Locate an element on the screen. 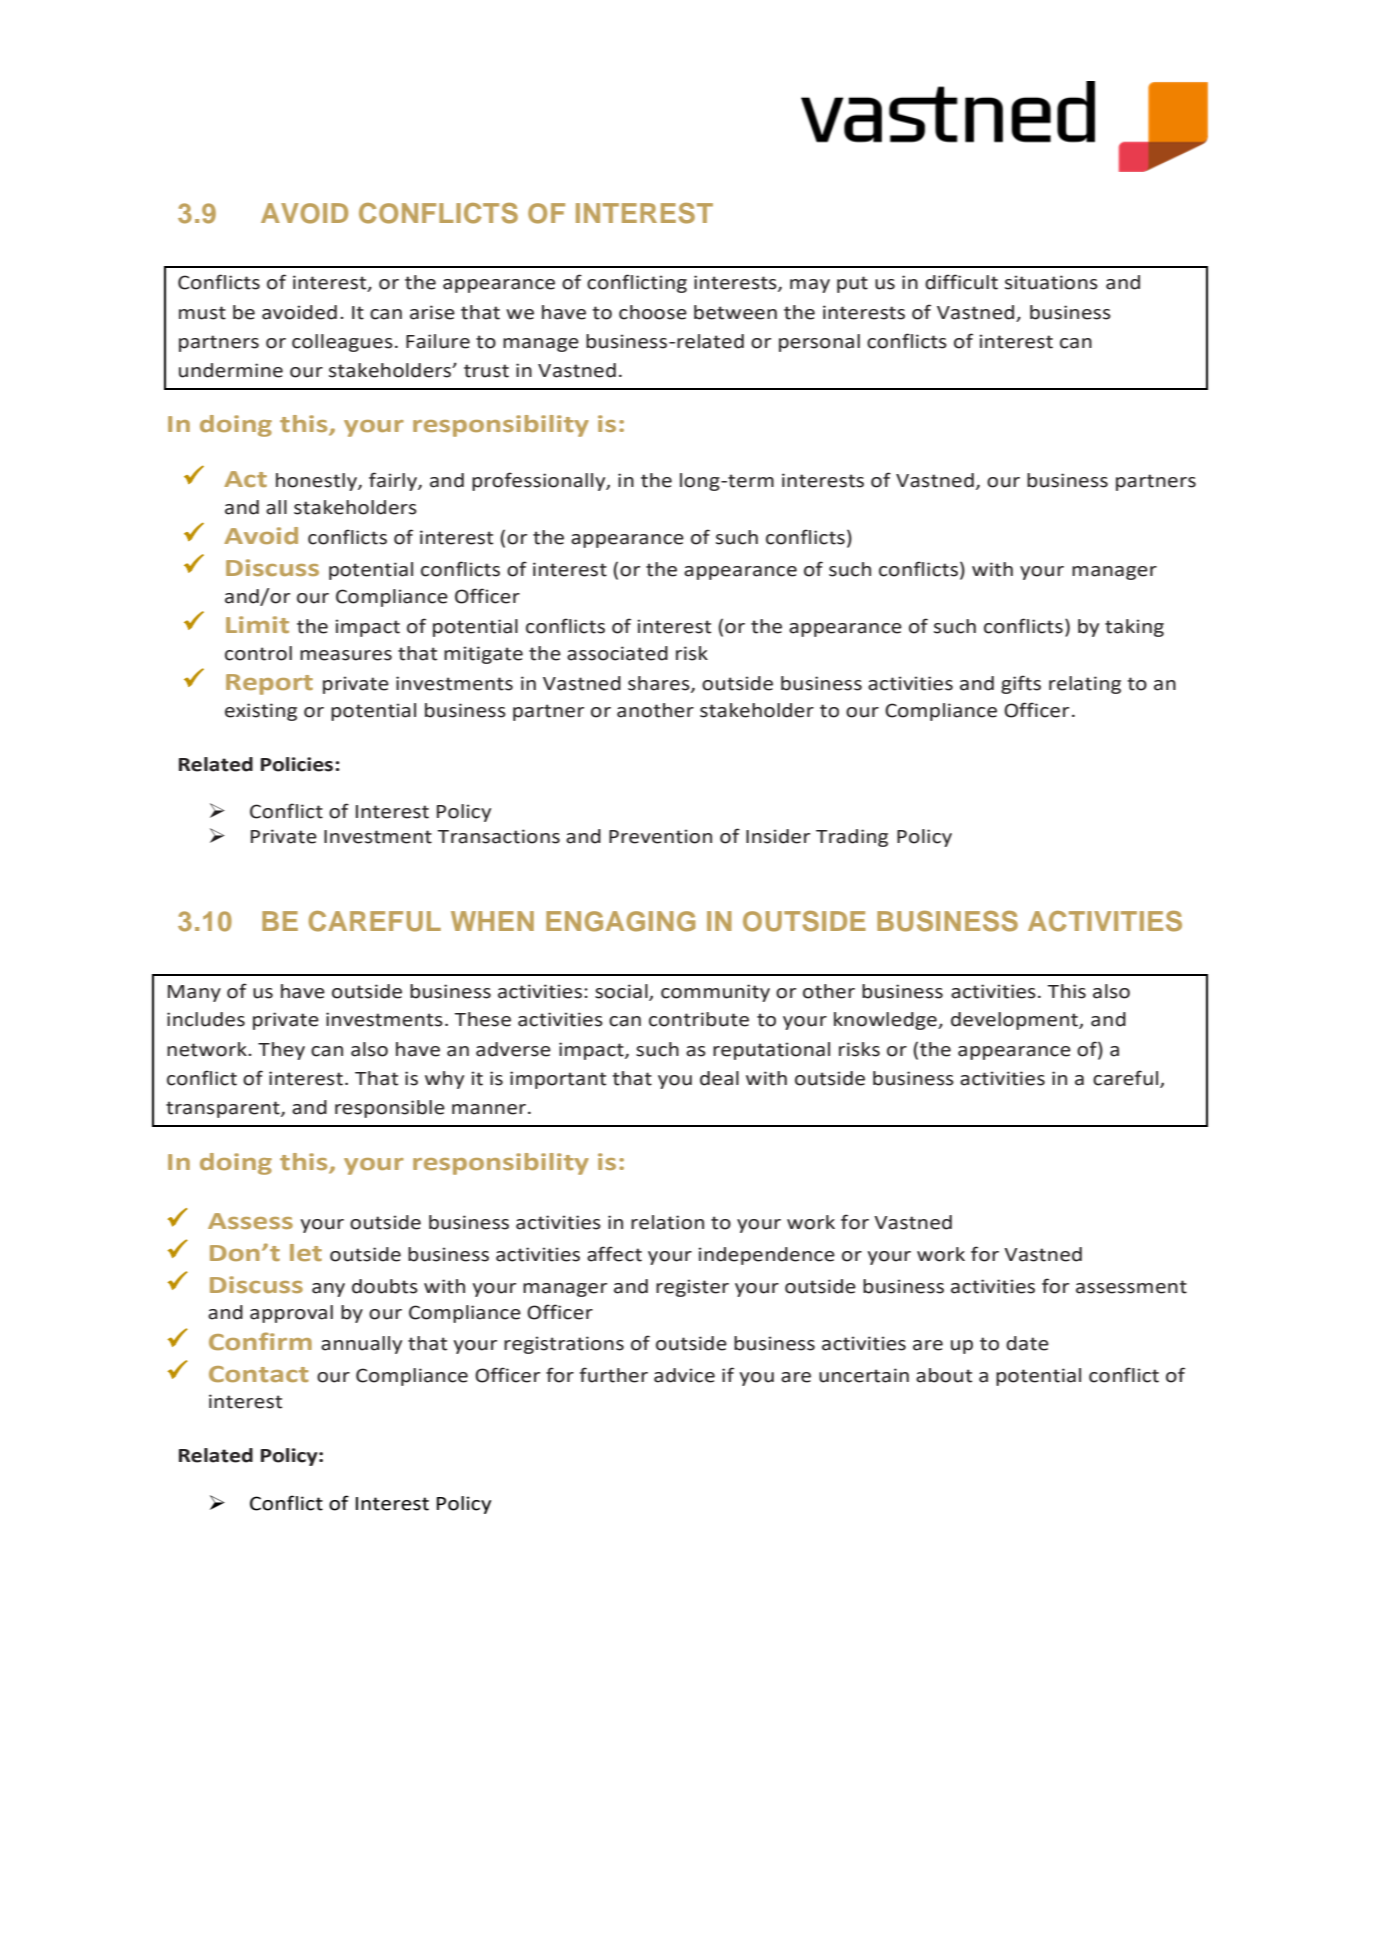 The width and height of the screenshot is (1374, 1943). Confirm is located at coordinates (260, 1341).
